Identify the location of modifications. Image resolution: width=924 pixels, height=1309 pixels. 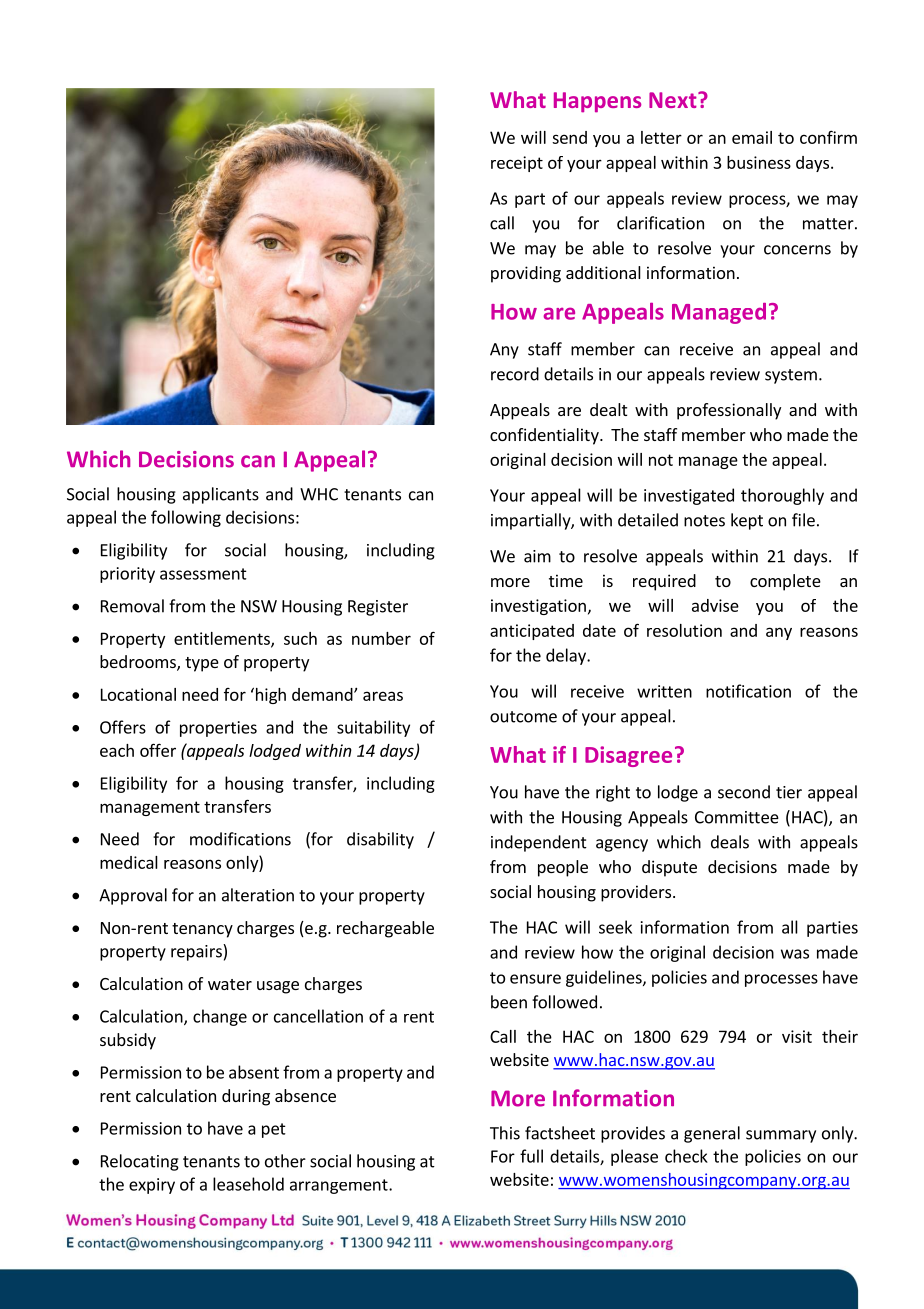
(240, 839).
